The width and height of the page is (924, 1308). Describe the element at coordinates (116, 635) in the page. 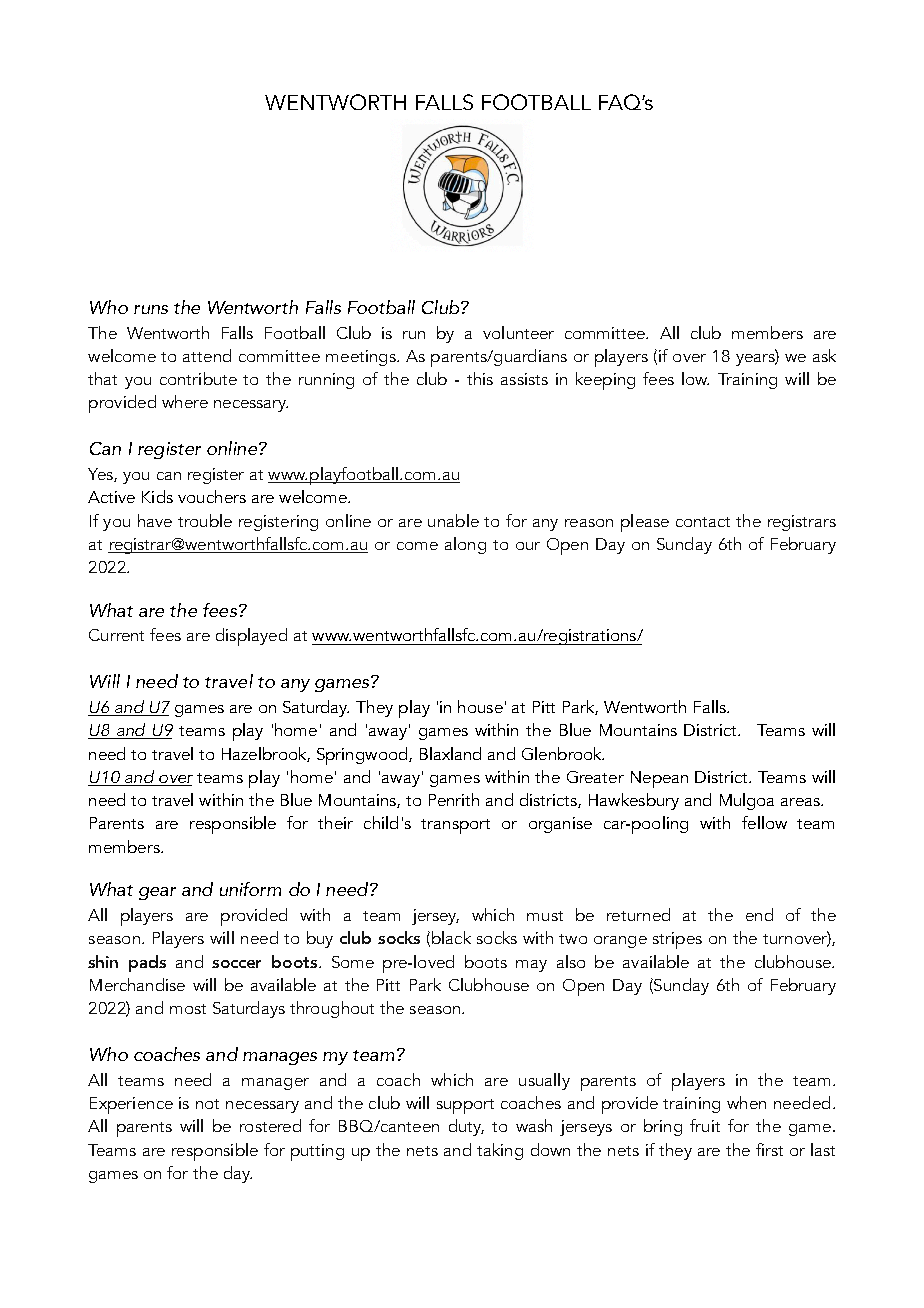

I see `Current` at that location.
